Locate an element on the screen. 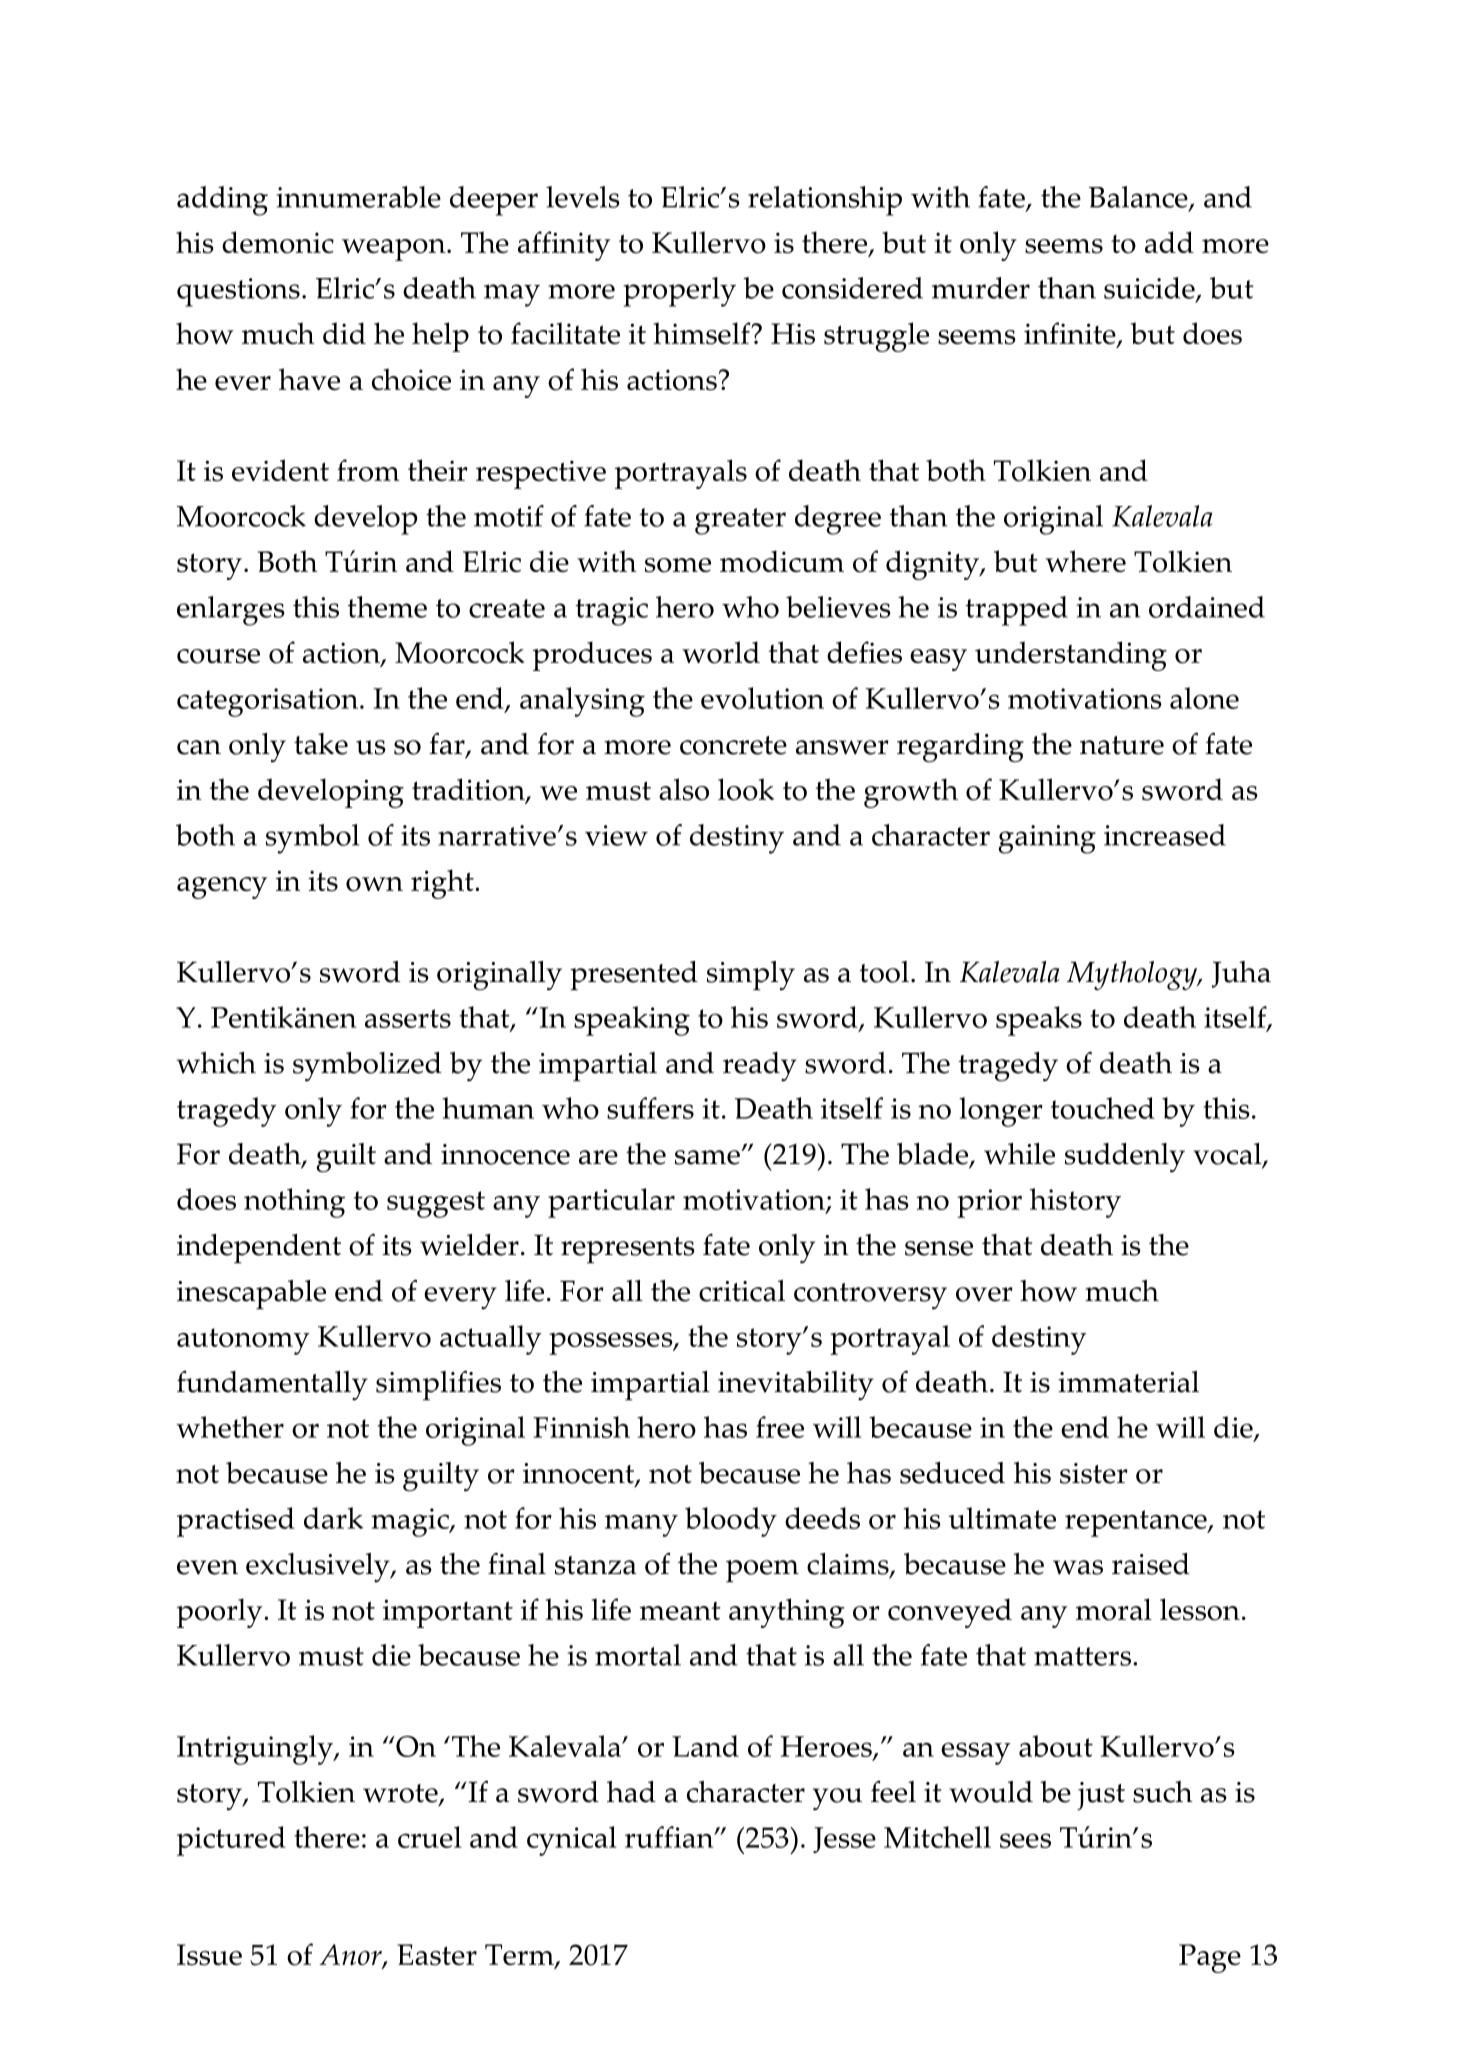 The image size is (1457, 2060). ready is located at coordinates (760, 1067).
